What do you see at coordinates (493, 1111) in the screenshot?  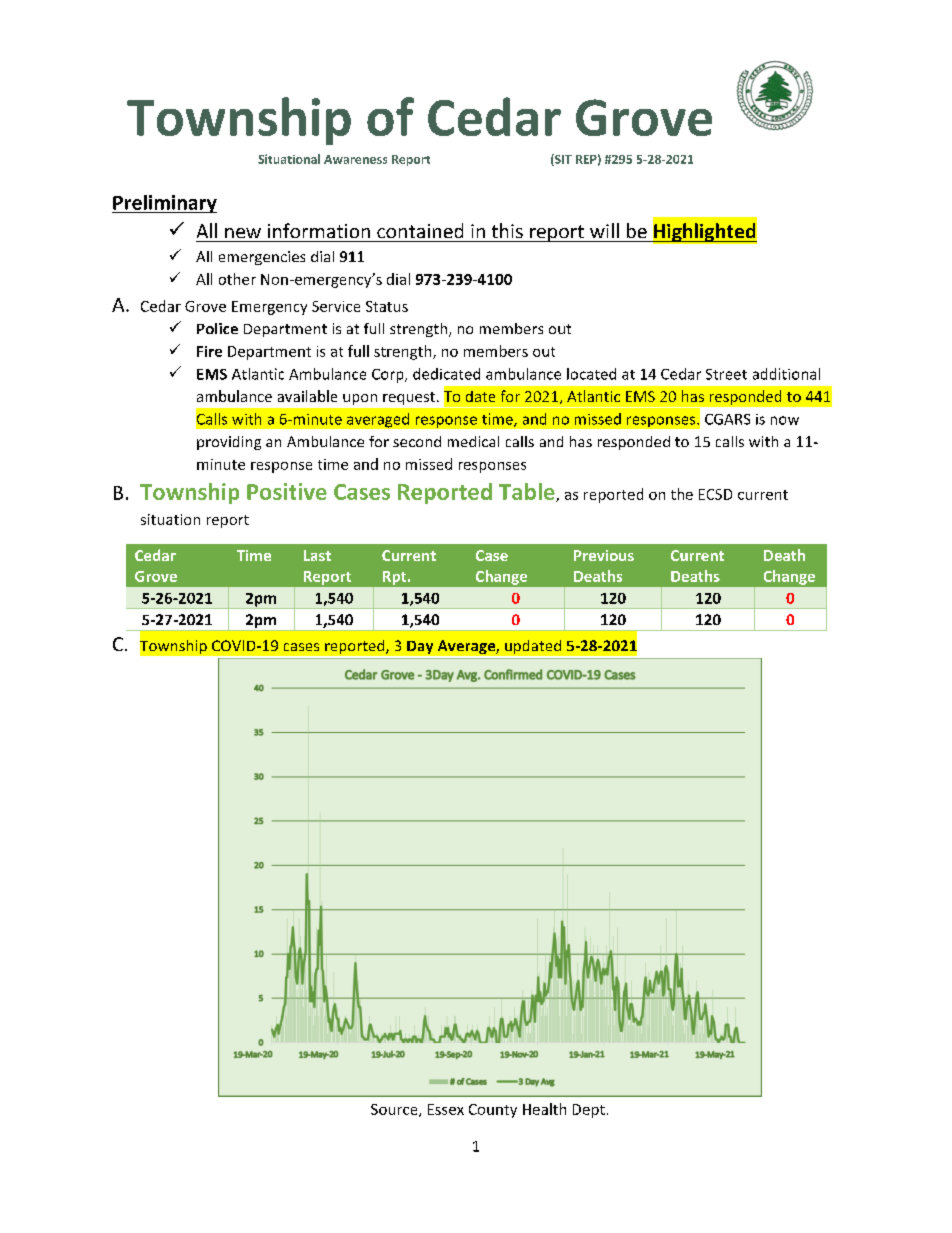 I see `County` at bounding box center [493, 1111].
